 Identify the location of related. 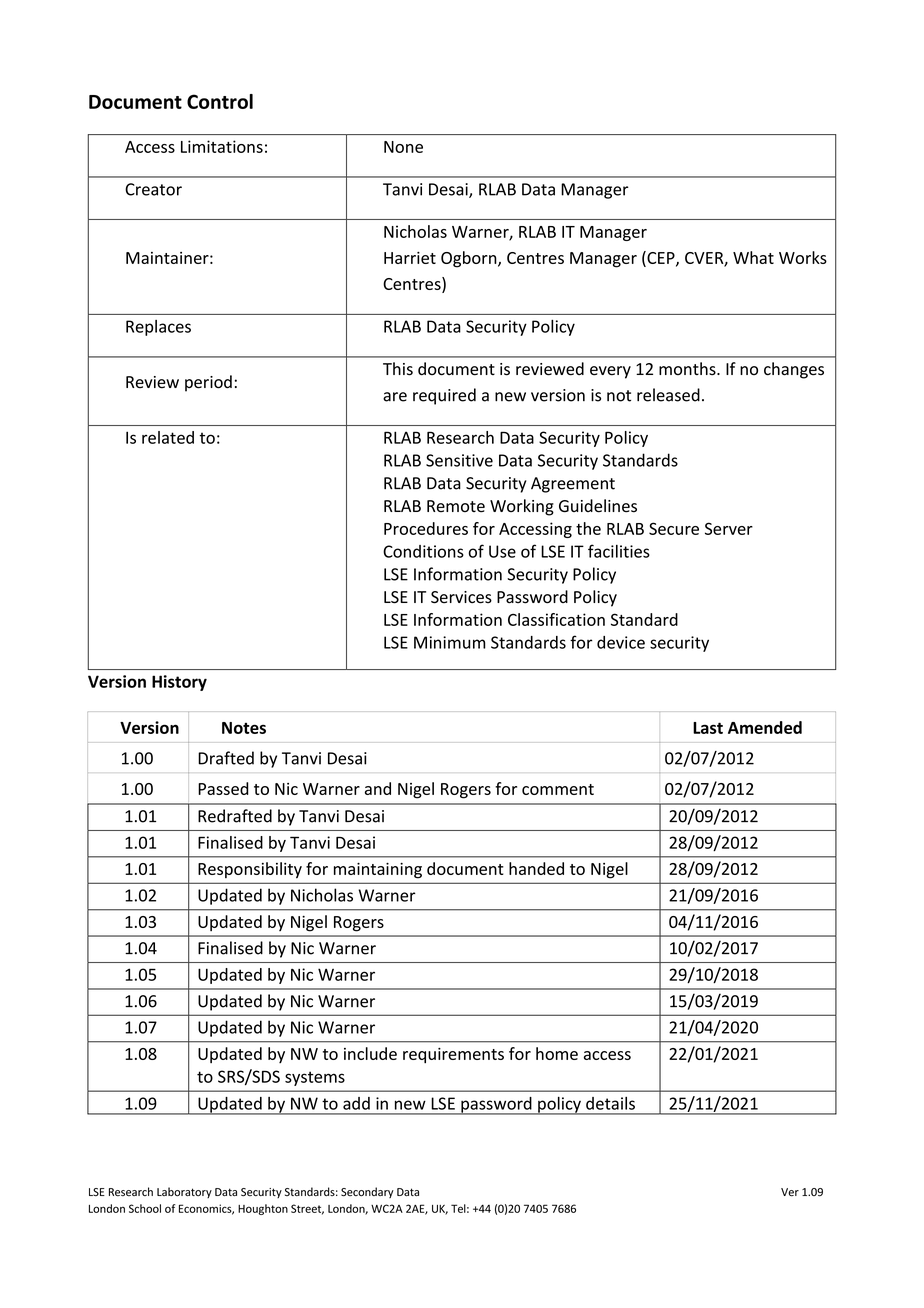
(168, 437).
